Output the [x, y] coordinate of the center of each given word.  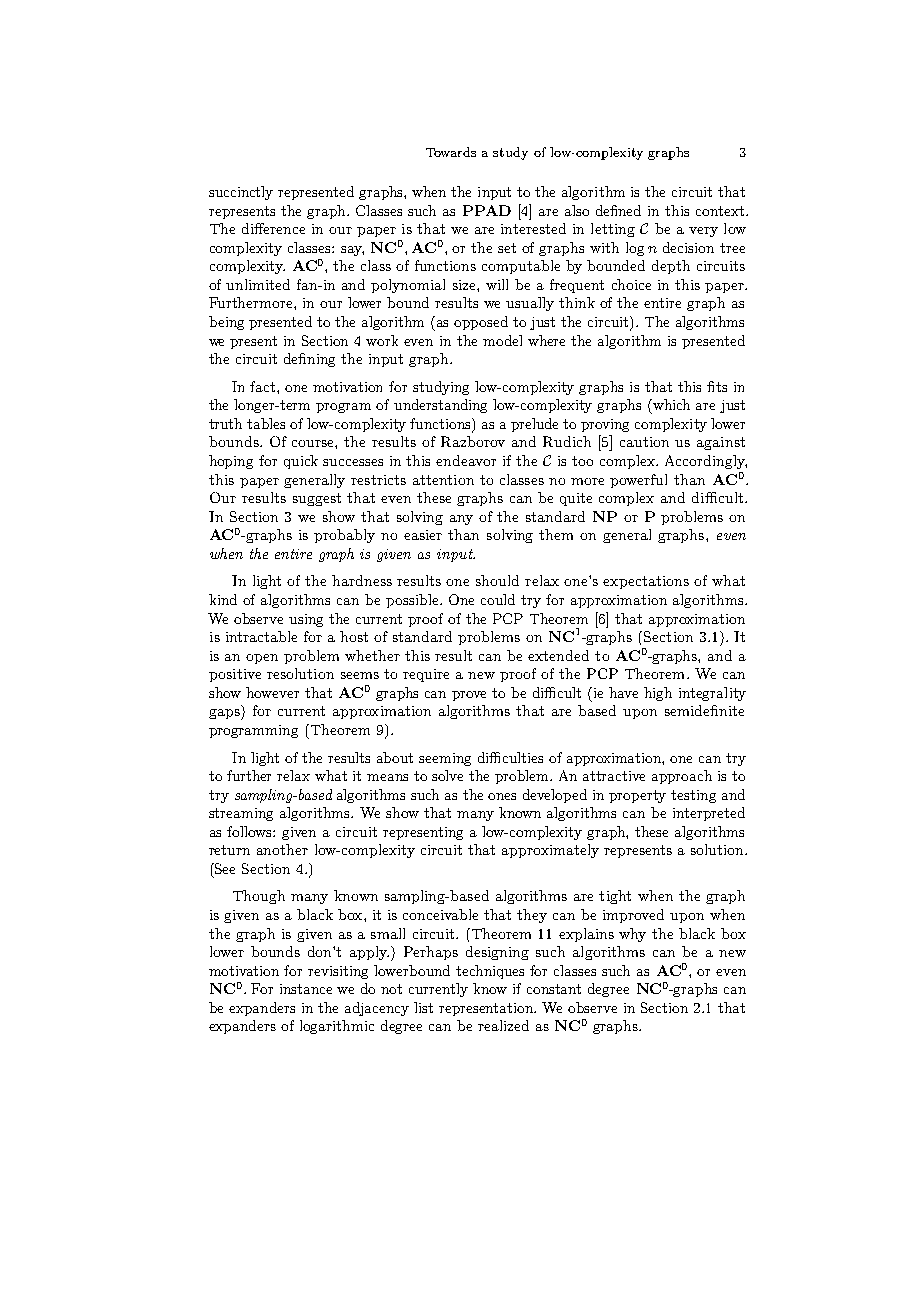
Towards [451, 152]
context [720, 211]
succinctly [241, 193]
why [632, 935]
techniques [490, 972]
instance [306, 989]
